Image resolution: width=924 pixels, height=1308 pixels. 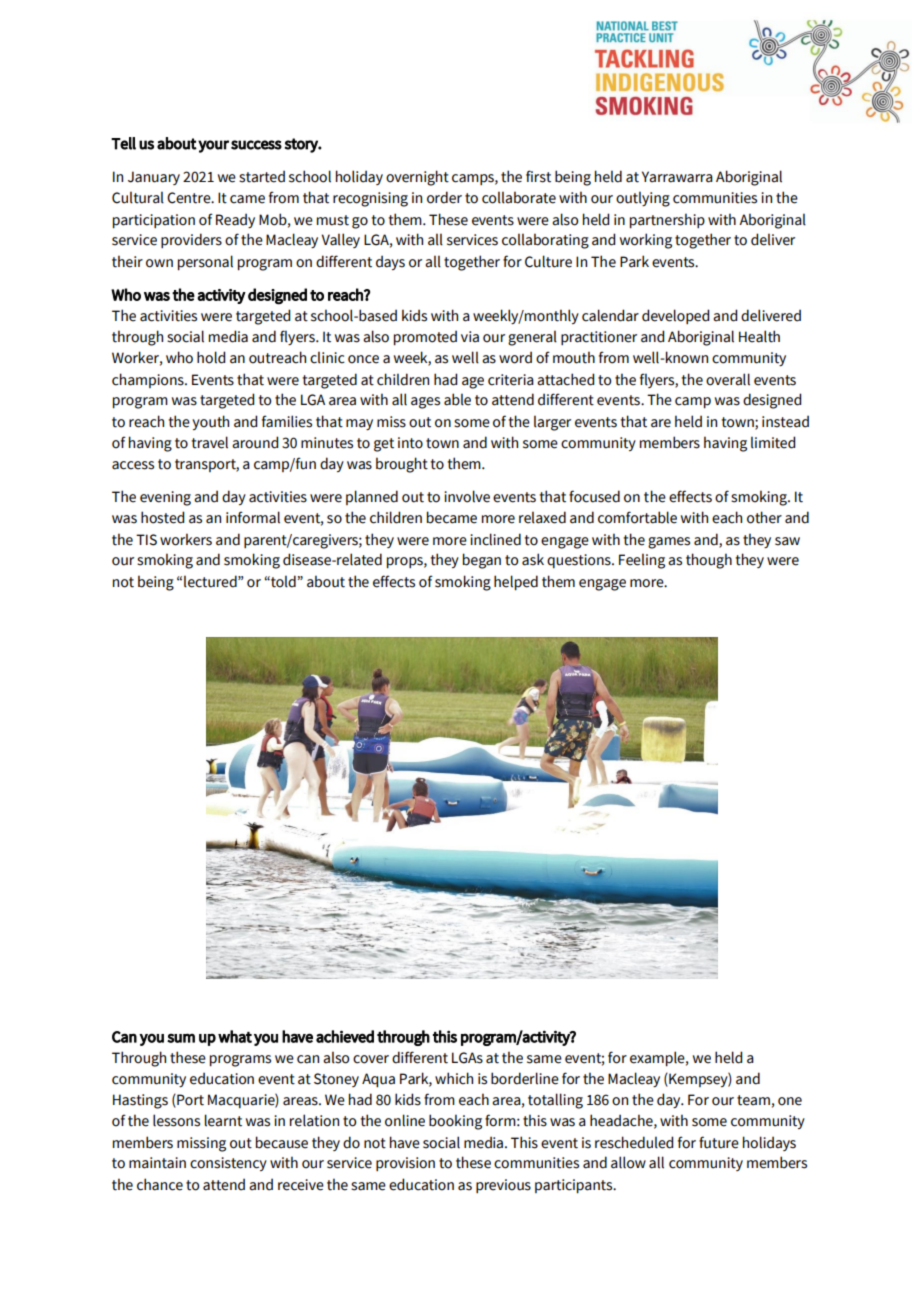 What do you see at coordinates (345, 1036) in the screenshot?
I see `achieved` at bounding box center [345, 1036].
